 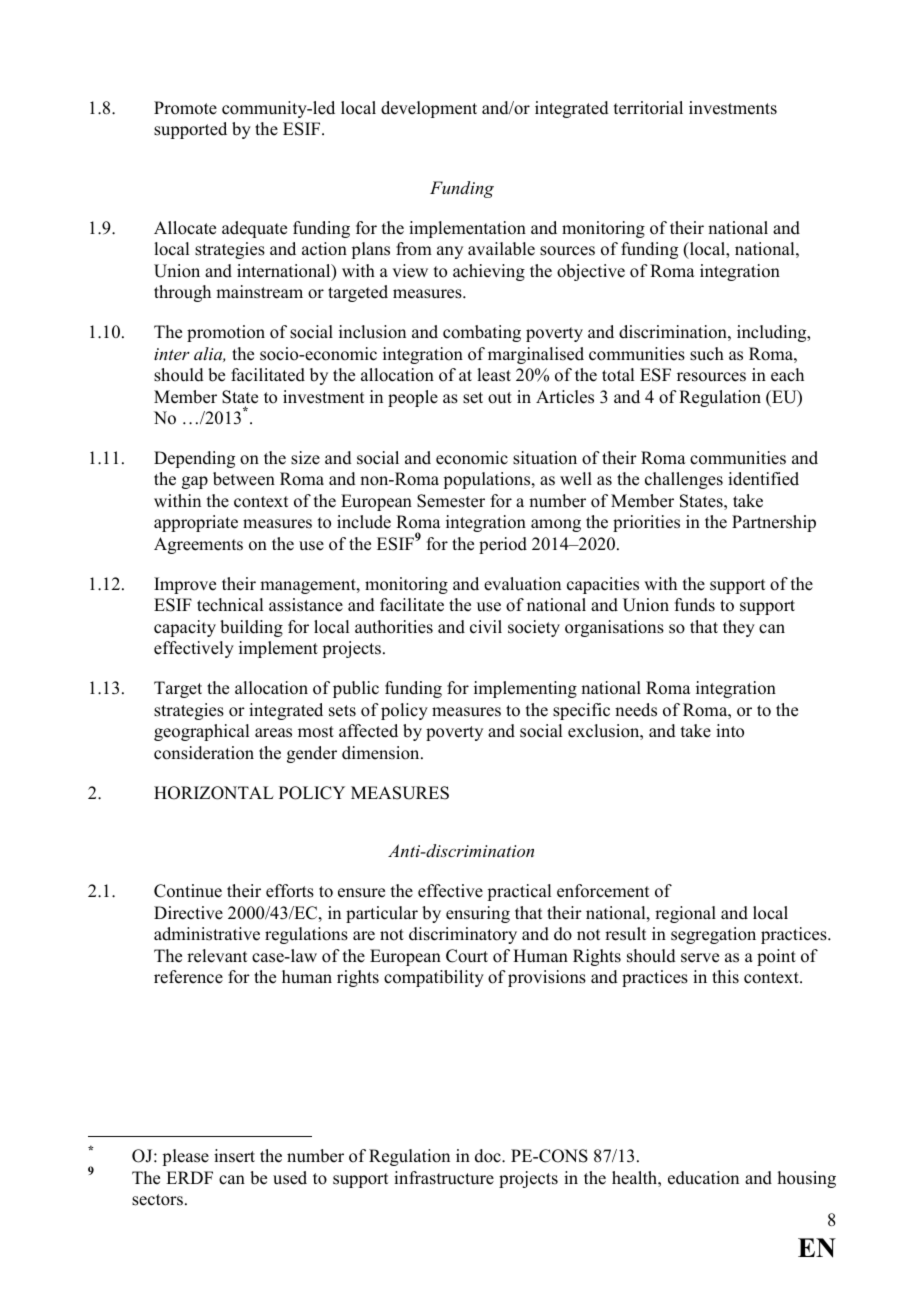 What do you see at coordinates (713, 935) in the screenshot?
I see `segregation` at bounding box center [713, 935].
